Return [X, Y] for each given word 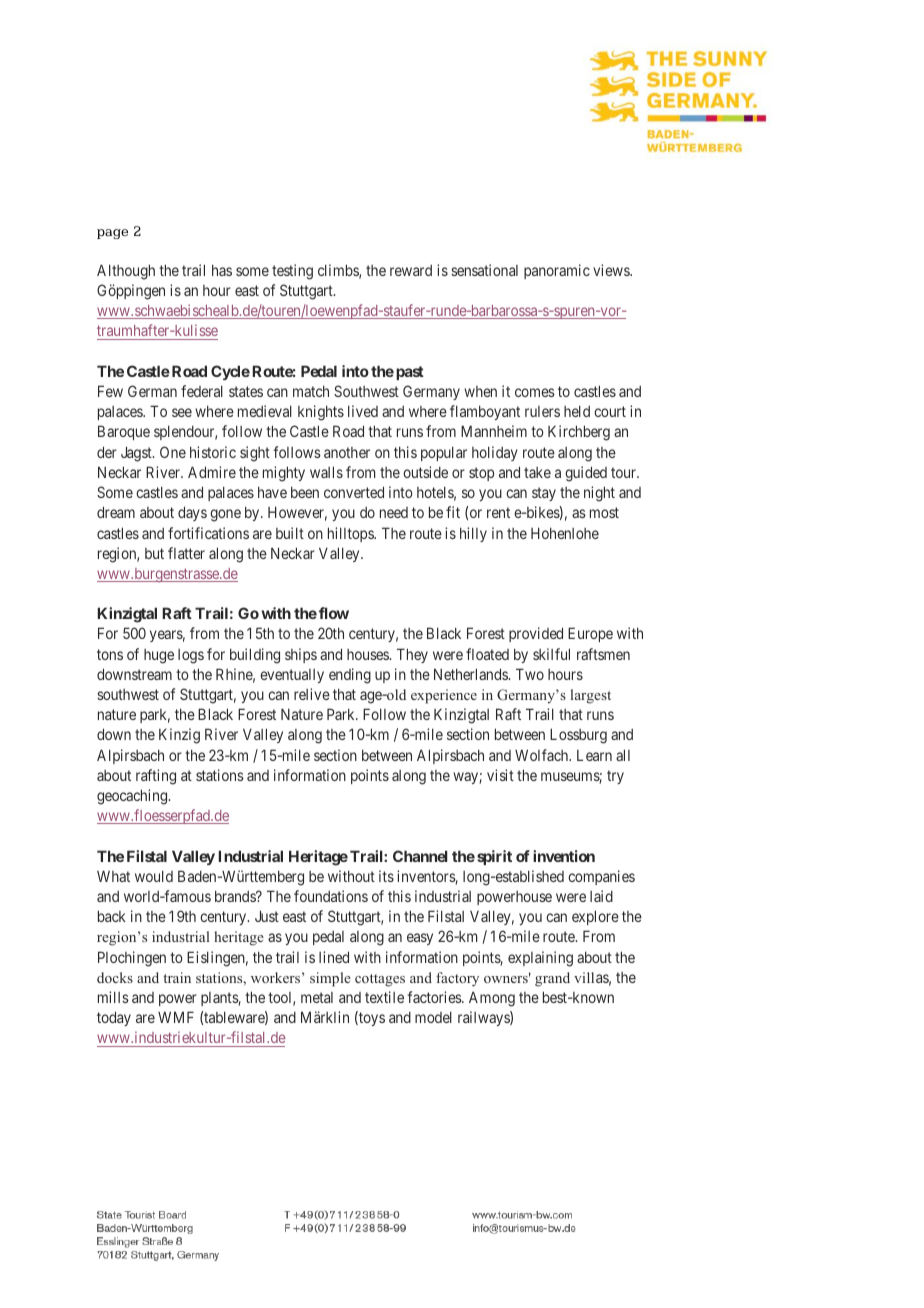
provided [536, 634]
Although [126, 272]
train [177, 977]
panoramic [557, 271]
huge [159, 656]
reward [411, 270]
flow [334, 613]
